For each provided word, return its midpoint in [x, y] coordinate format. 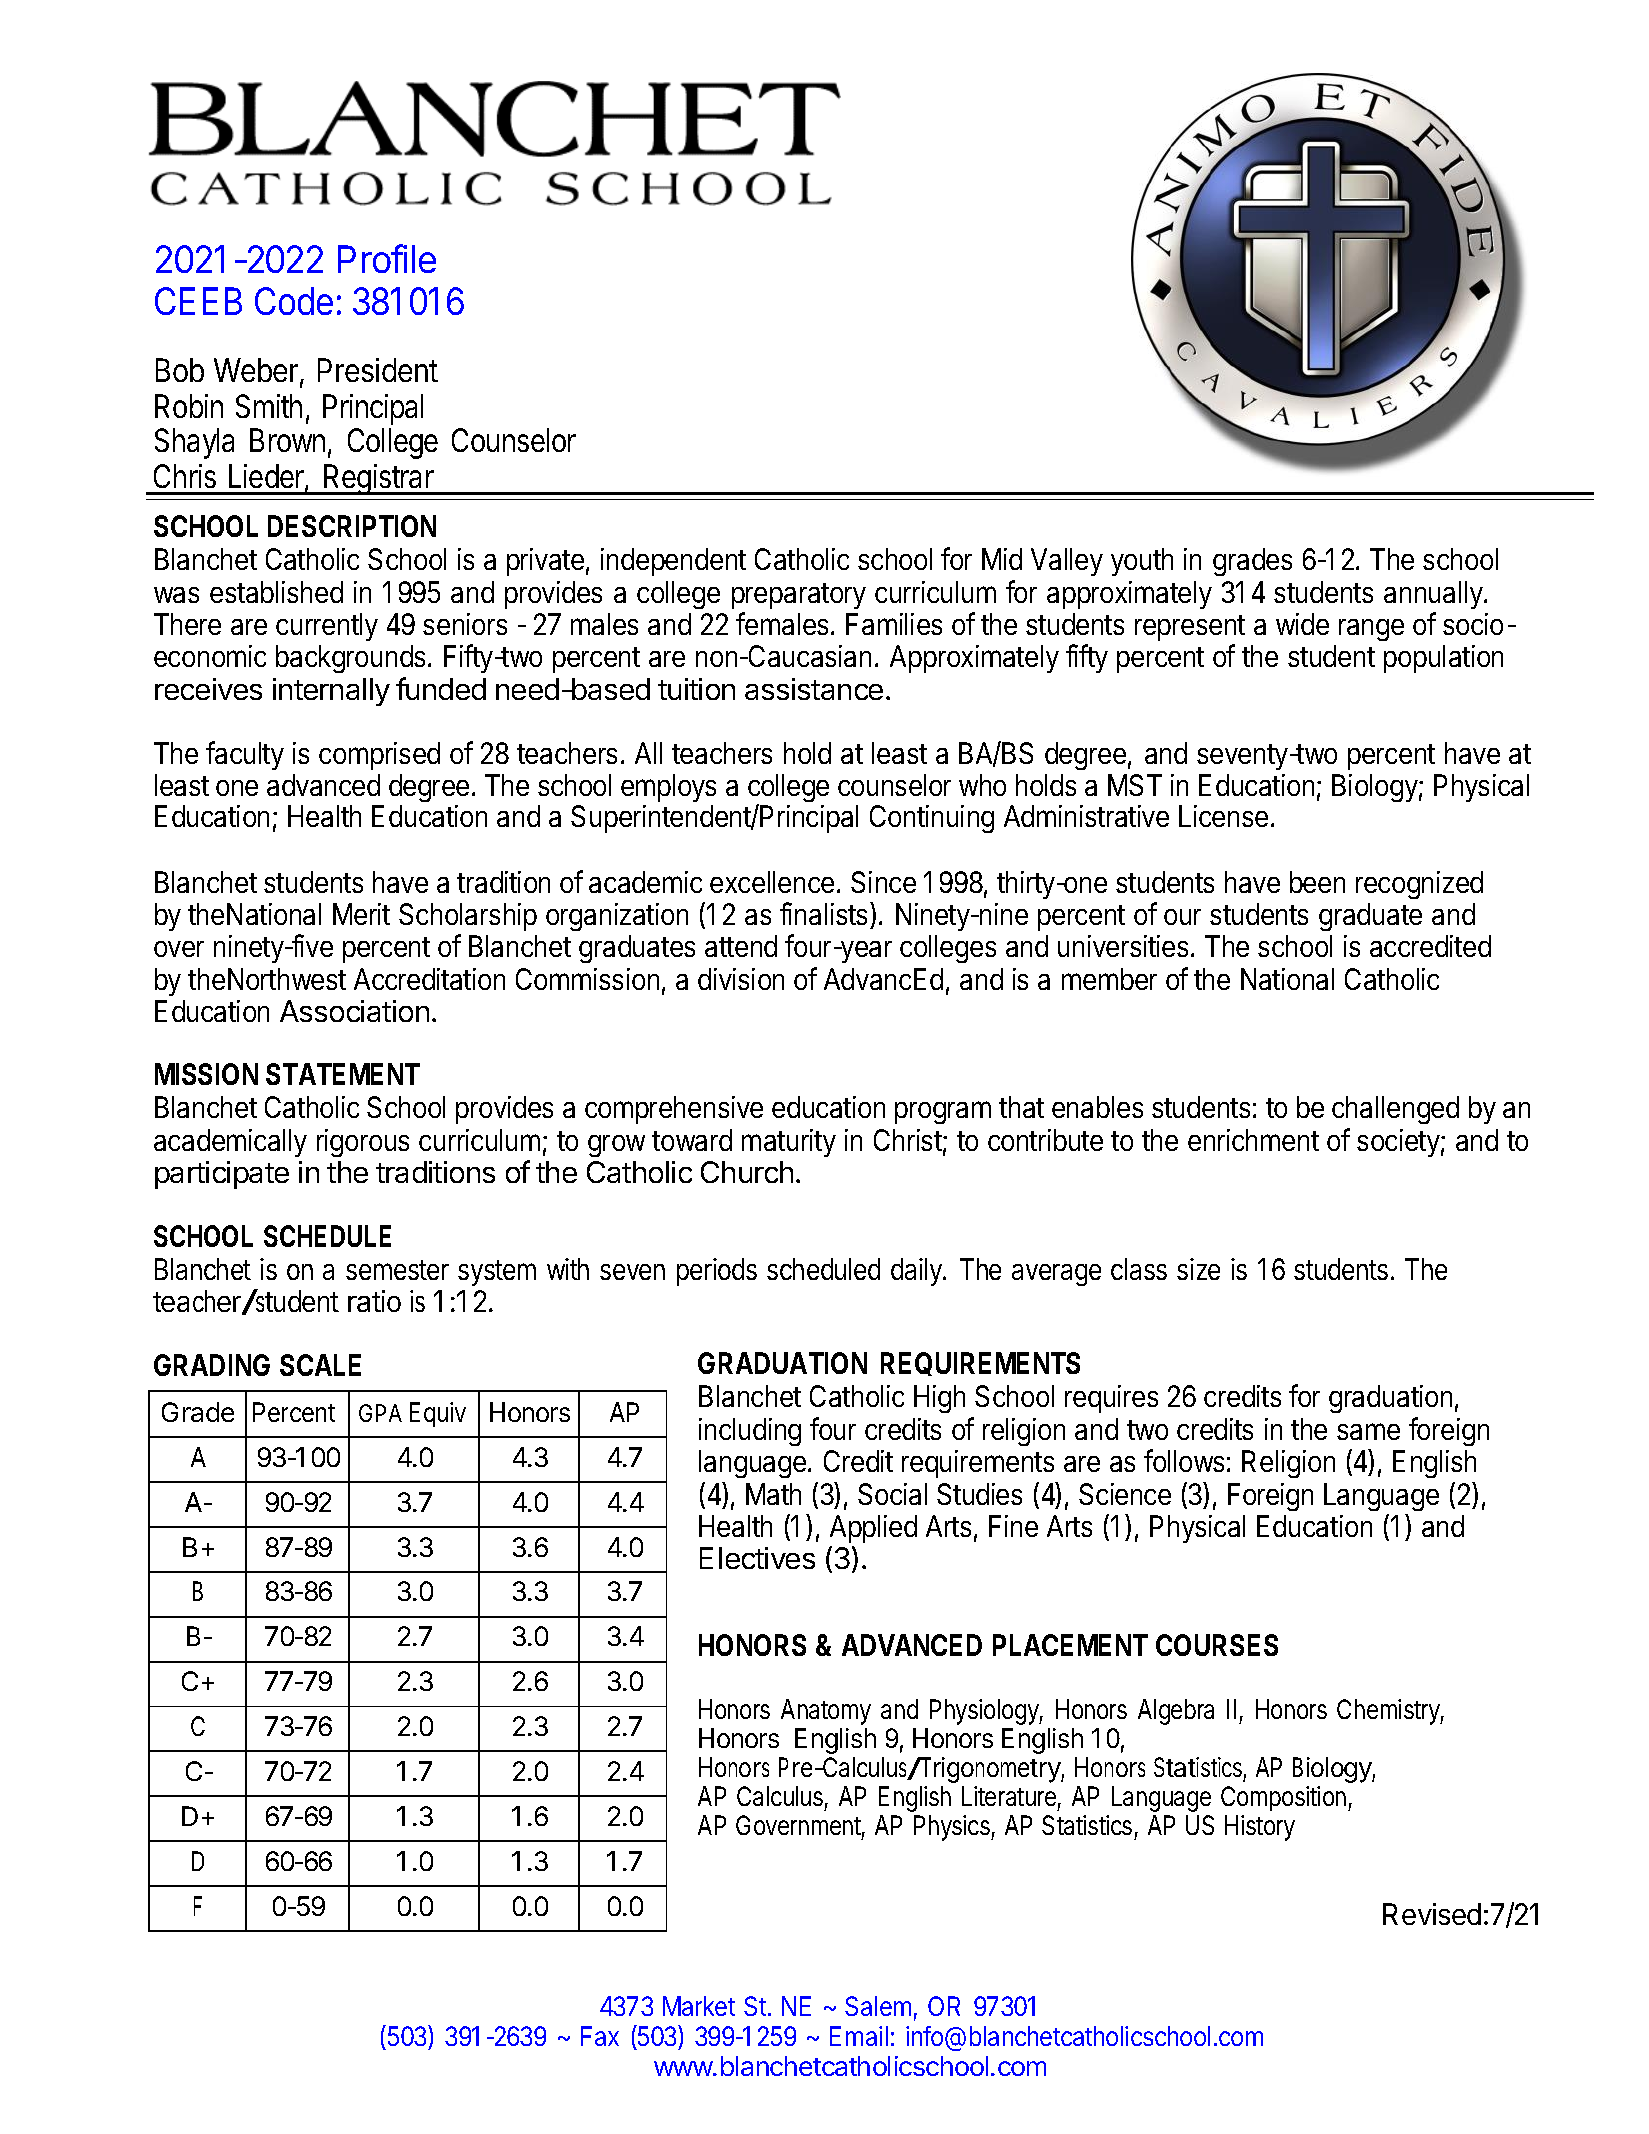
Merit [361, 914]
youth [1142, 562]
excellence [772, 882]
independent [673, 562]
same [1368, 1431]
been [1317, 882]
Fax [600, 2036]
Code [294, 301]
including [750, 1432]
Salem [878, 2006]
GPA [380, 1413]
